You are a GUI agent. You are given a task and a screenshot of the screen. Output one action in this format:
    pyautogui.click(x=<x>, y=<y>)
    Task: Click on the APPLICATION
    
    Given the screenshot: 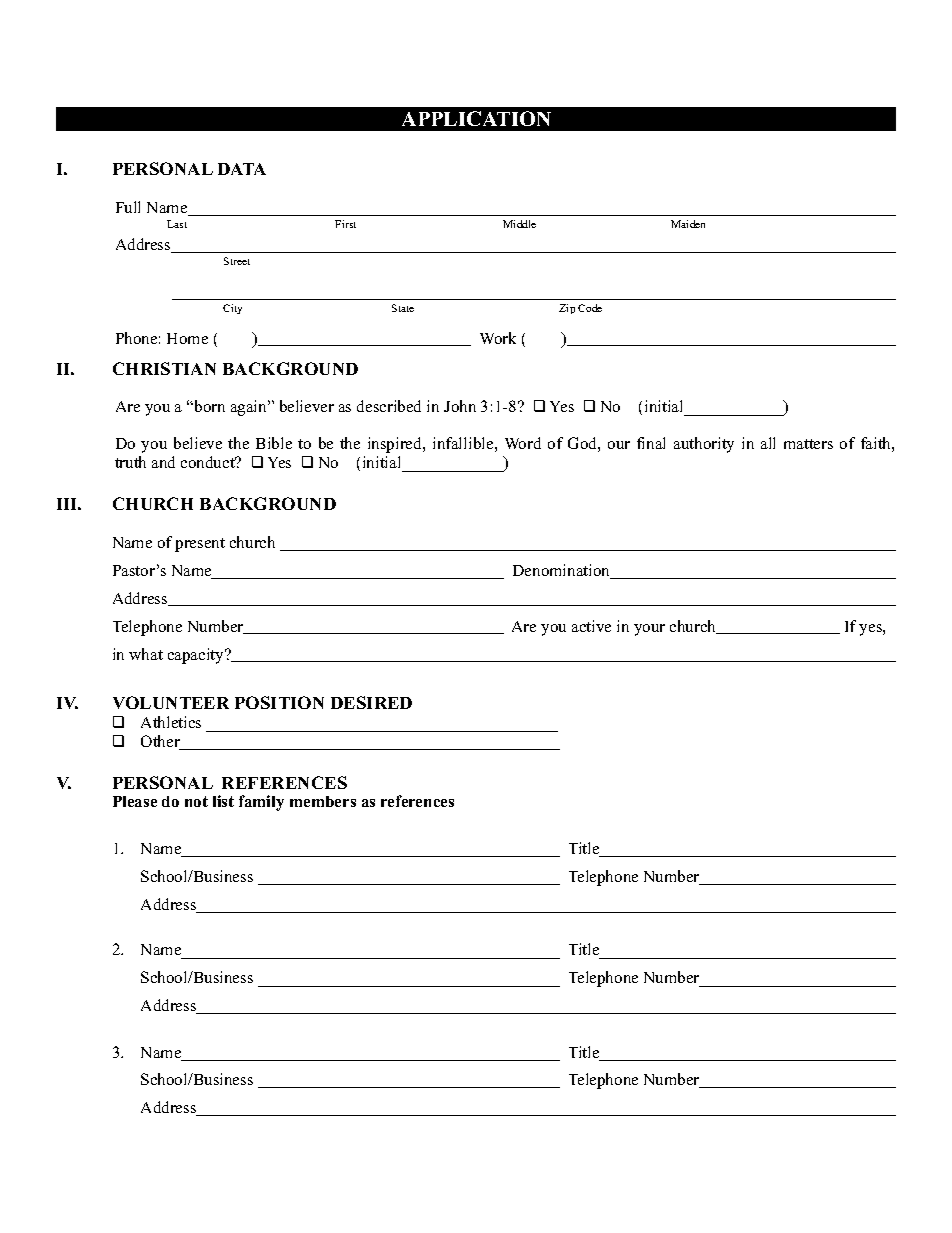 What is the action you would take?
    pyautogui.click(x=476, y=118)
